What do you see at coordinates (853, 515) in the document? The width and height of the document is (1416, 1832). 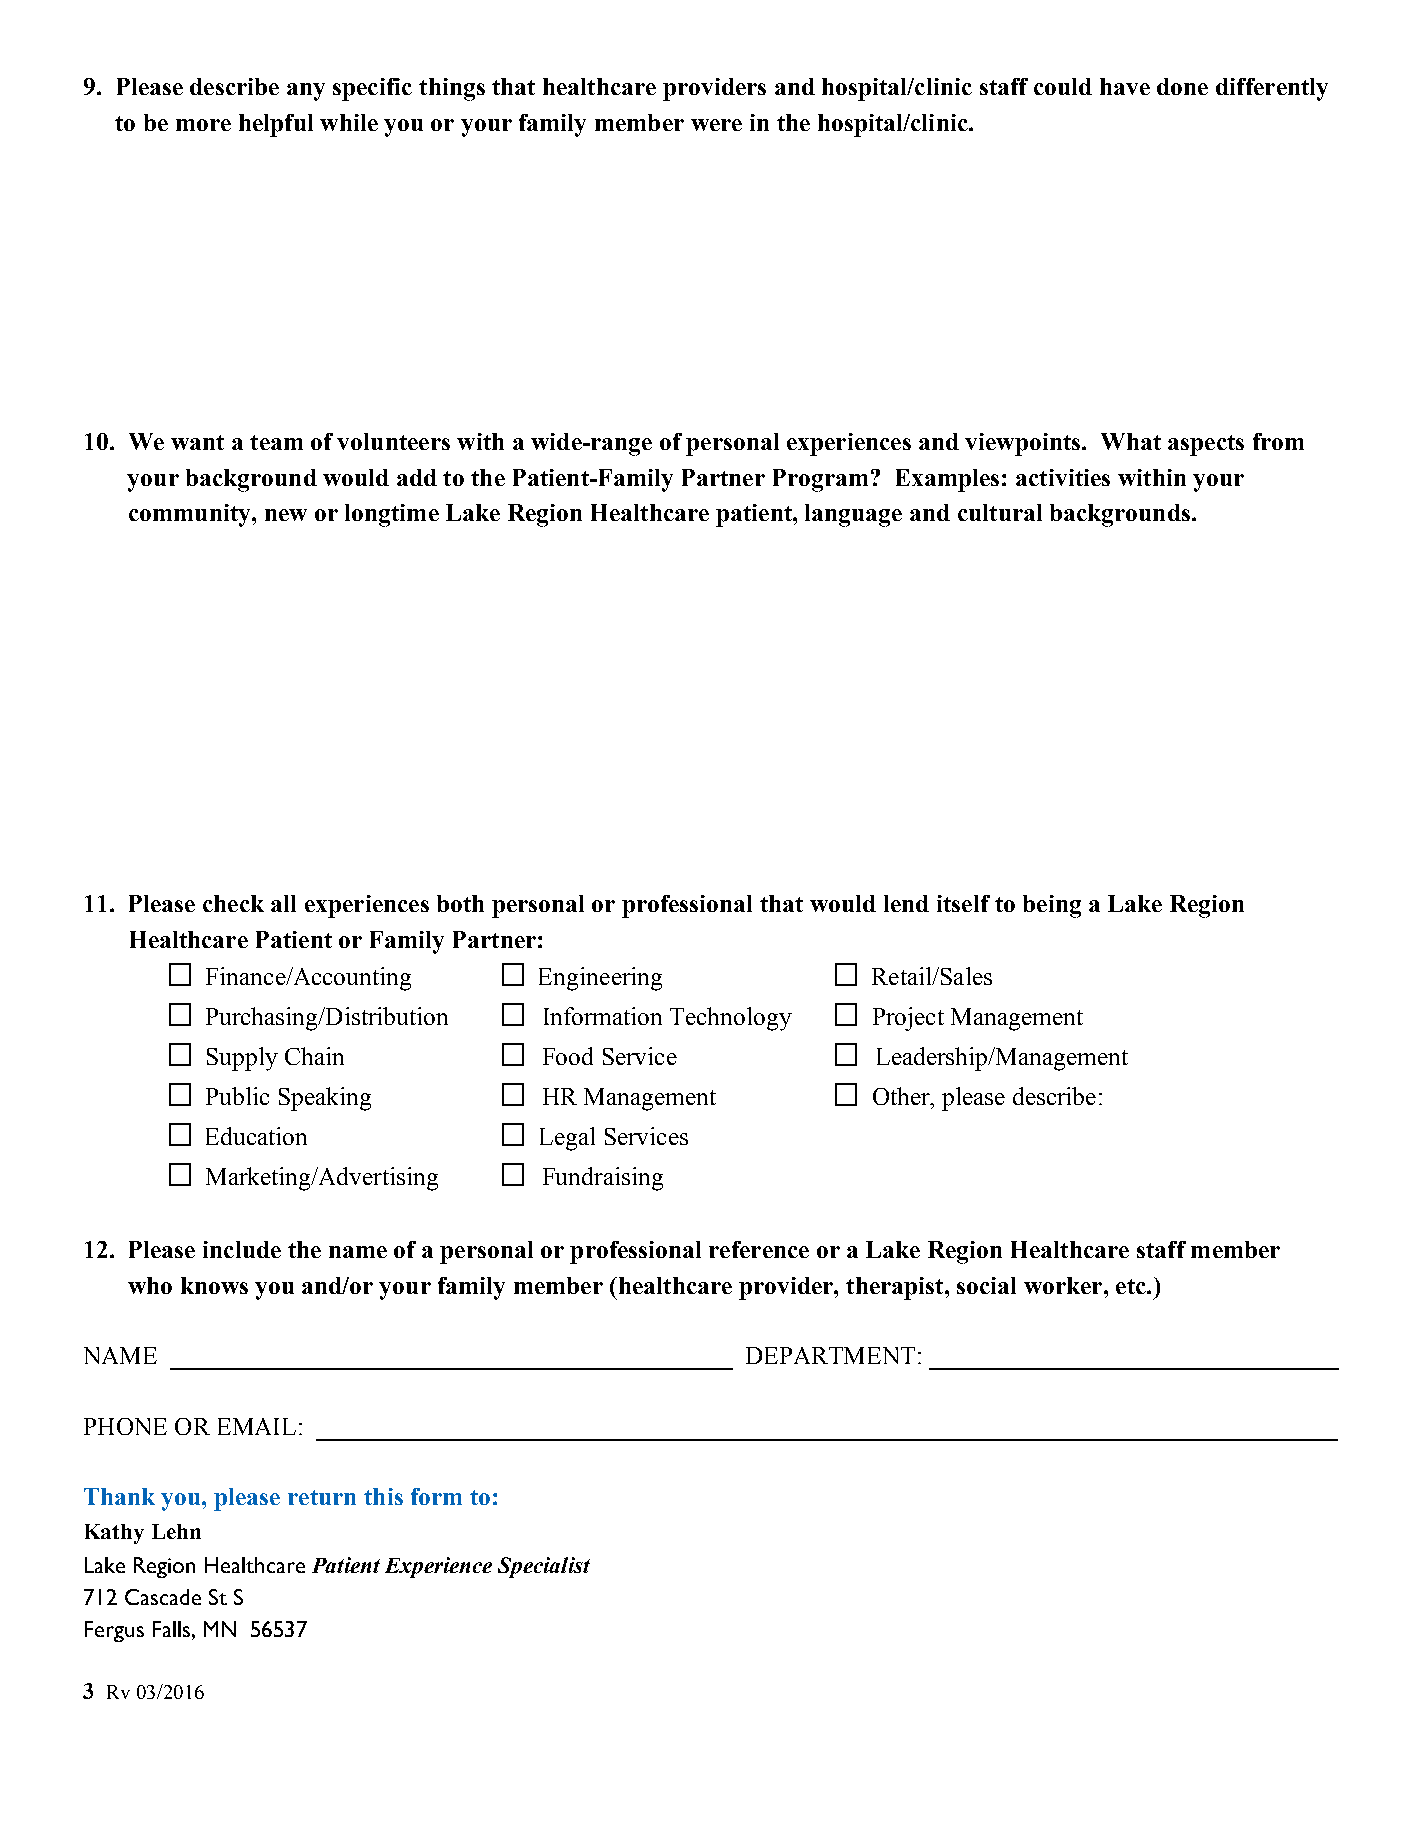 I see `language` at bounding box center [853, 515].
